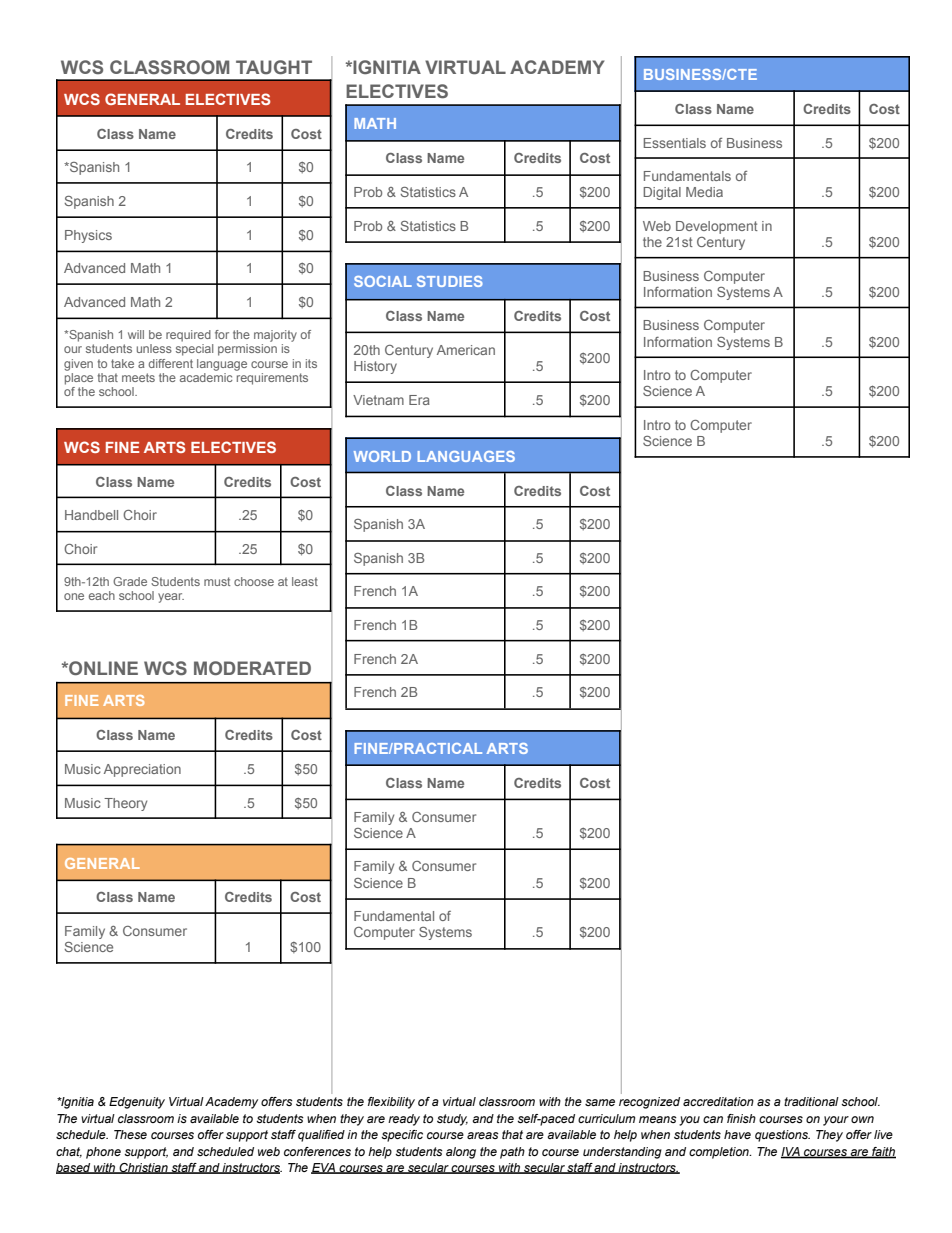 This screenshot has width=952, height=1233. What do you see at coordinates (142, 770) in the screenshot?
I see `Appreciation` at bounding box center [142, 770].
